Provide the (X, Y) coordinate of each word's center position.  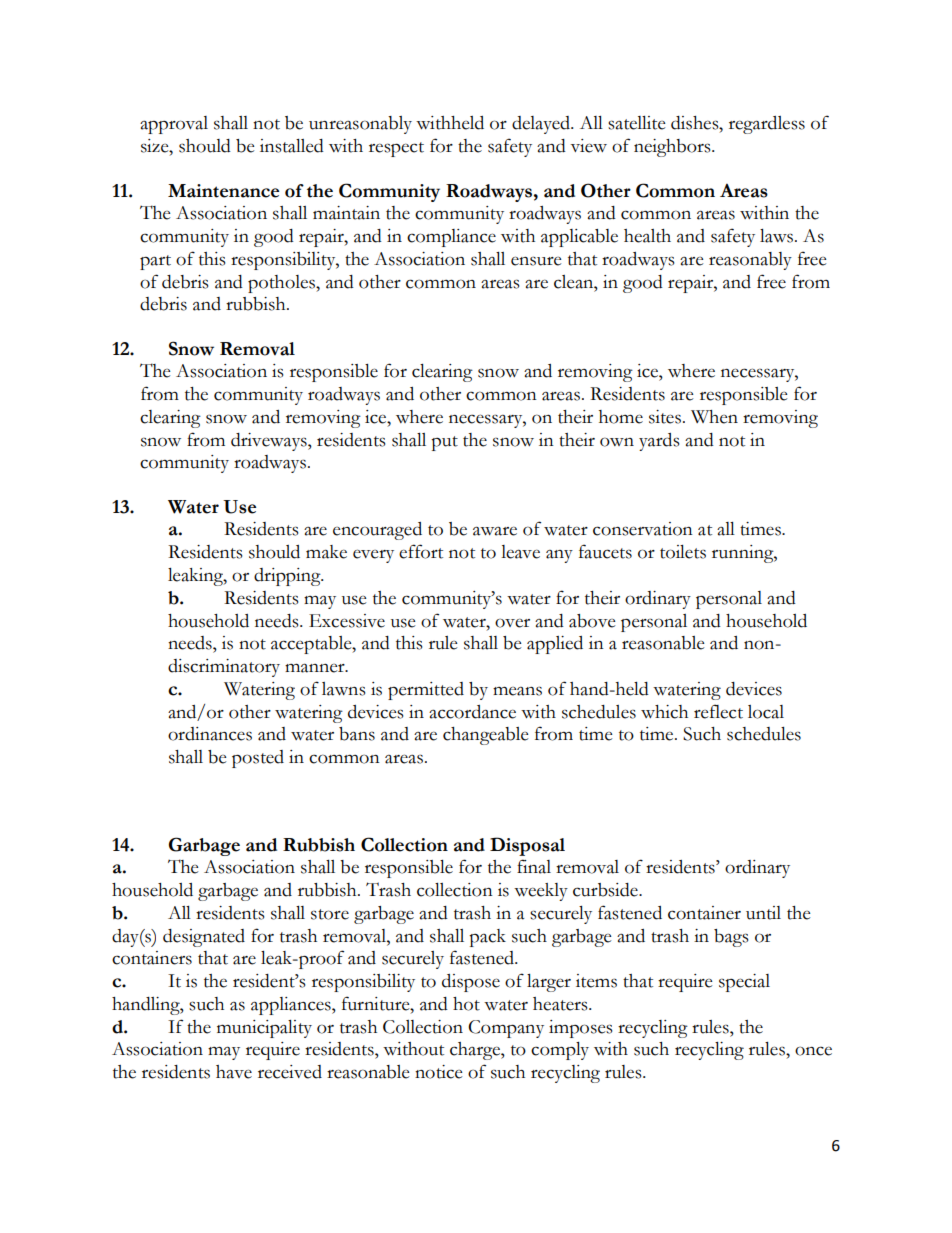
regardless (767, 125)
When (714, 417)
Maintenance (223, 191)
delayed (542, 125)
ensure (536, 261)
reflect (718, 711)
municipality (264, 1029)
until (763, 913)
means (517, 691)
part (155, 262)
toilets (683, 552)
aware (495, 531)
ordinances (210, 734)
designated (204, 938)
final (534, 866)
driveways (270, 442)
